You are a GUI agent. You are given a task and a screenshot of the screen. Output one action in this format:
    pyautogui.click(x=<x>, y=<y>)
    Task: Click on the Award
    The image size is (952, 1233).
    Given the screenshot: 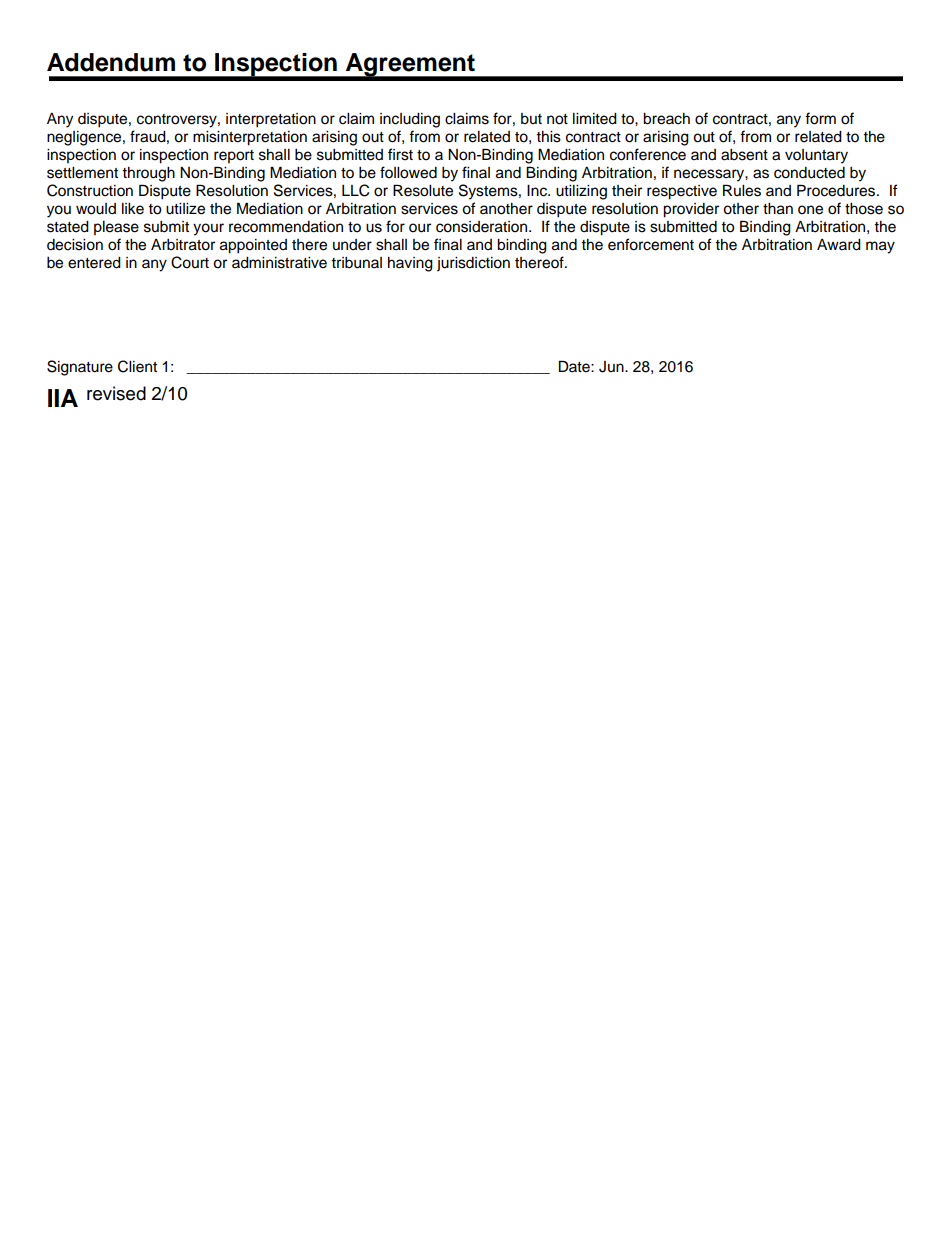 What is the action you would take?
    pyautogui.click(x=839, y=245)
